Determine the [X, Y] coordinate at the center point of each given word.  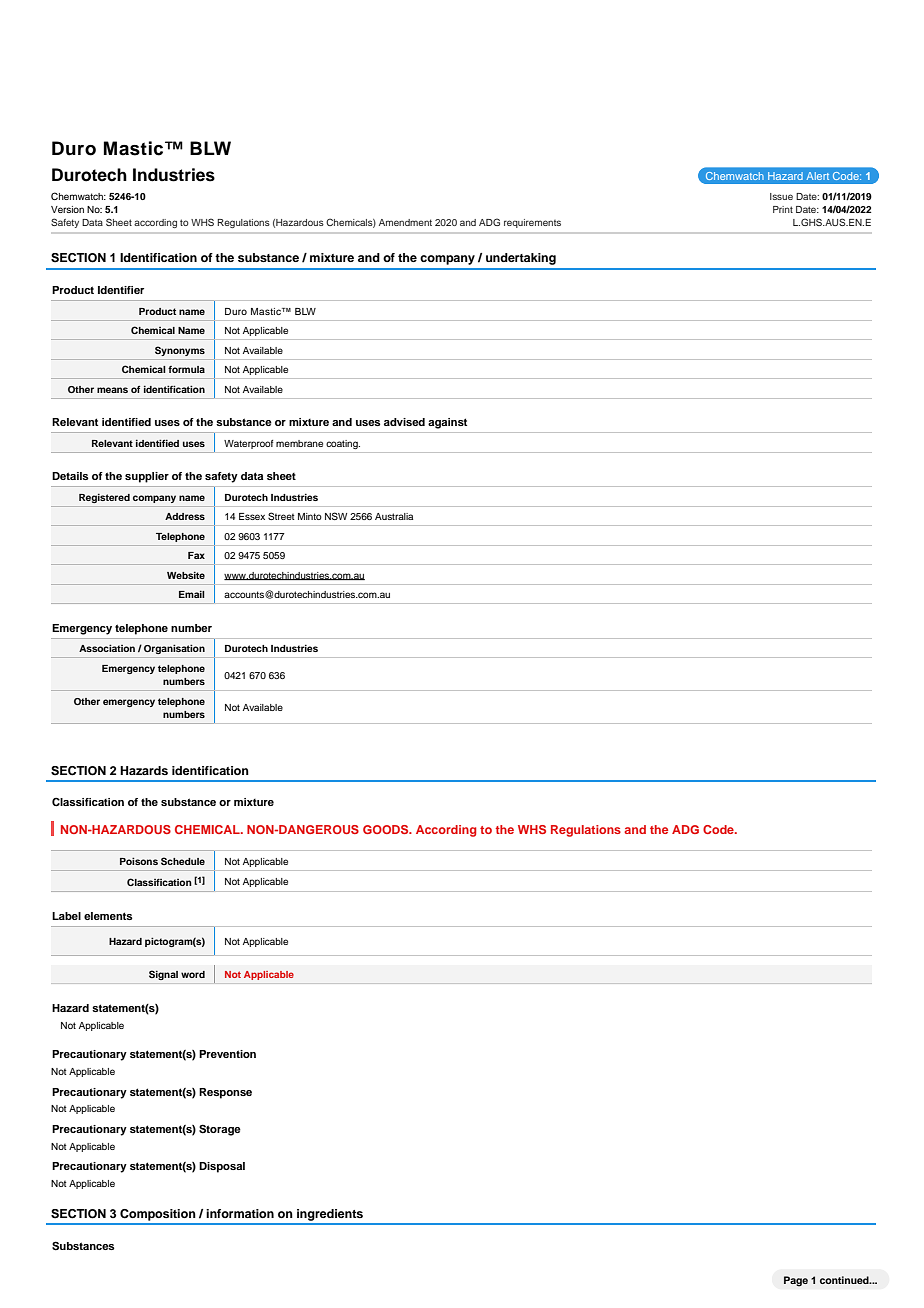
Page [796, 1281]
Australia [394, 516]
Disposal [222, 1167]
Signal [163, 975]
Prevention [227, 1054]
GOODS [387, 829]
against [447, 423]
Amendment [405, 222]
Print [783, 209]
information [240, 1213]
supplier [147, 477]
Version [67, 209]
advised [404, 422]
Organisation [174, 649]
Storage [220, 1130]
